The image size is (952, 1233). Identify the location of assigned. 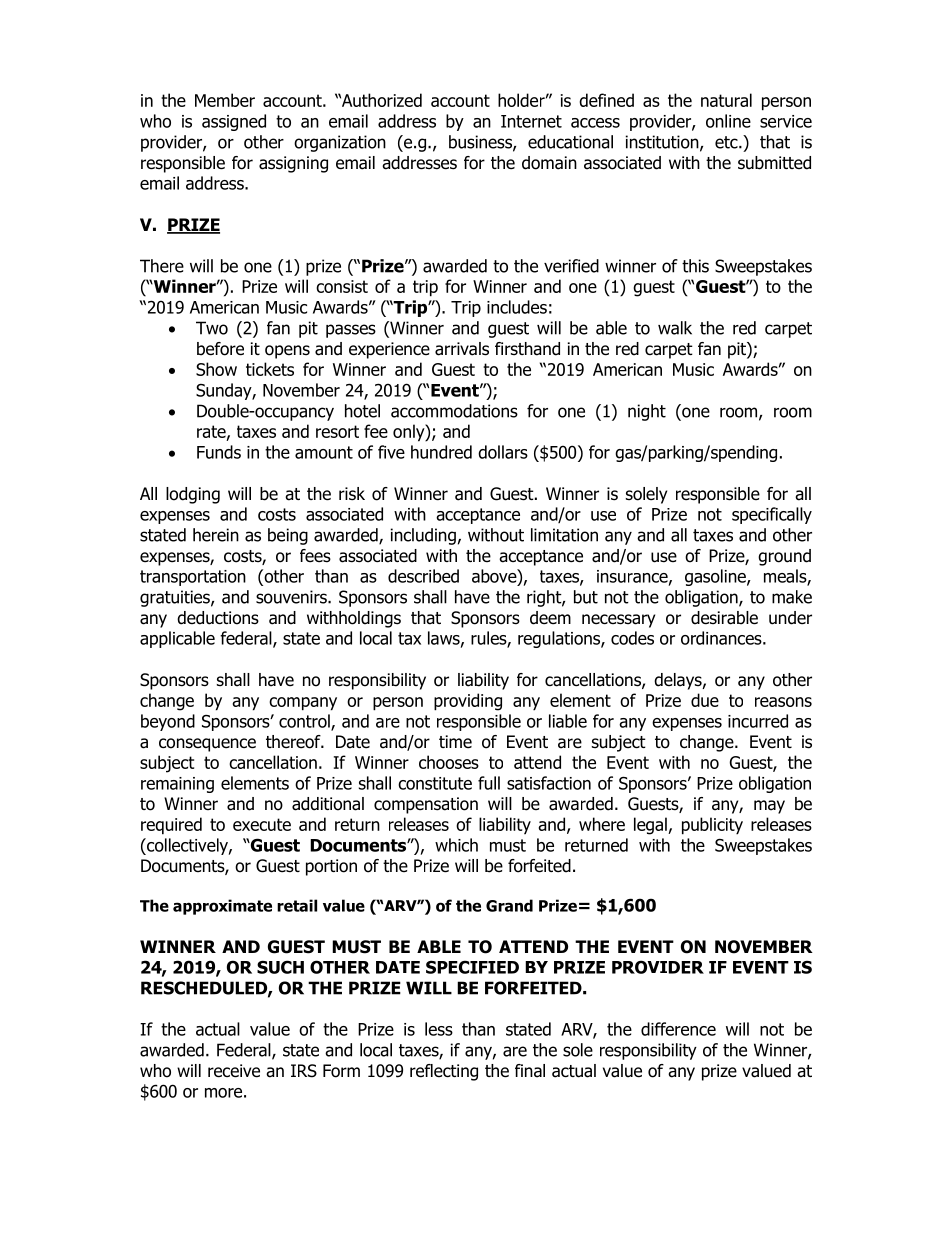
(234, 122).
